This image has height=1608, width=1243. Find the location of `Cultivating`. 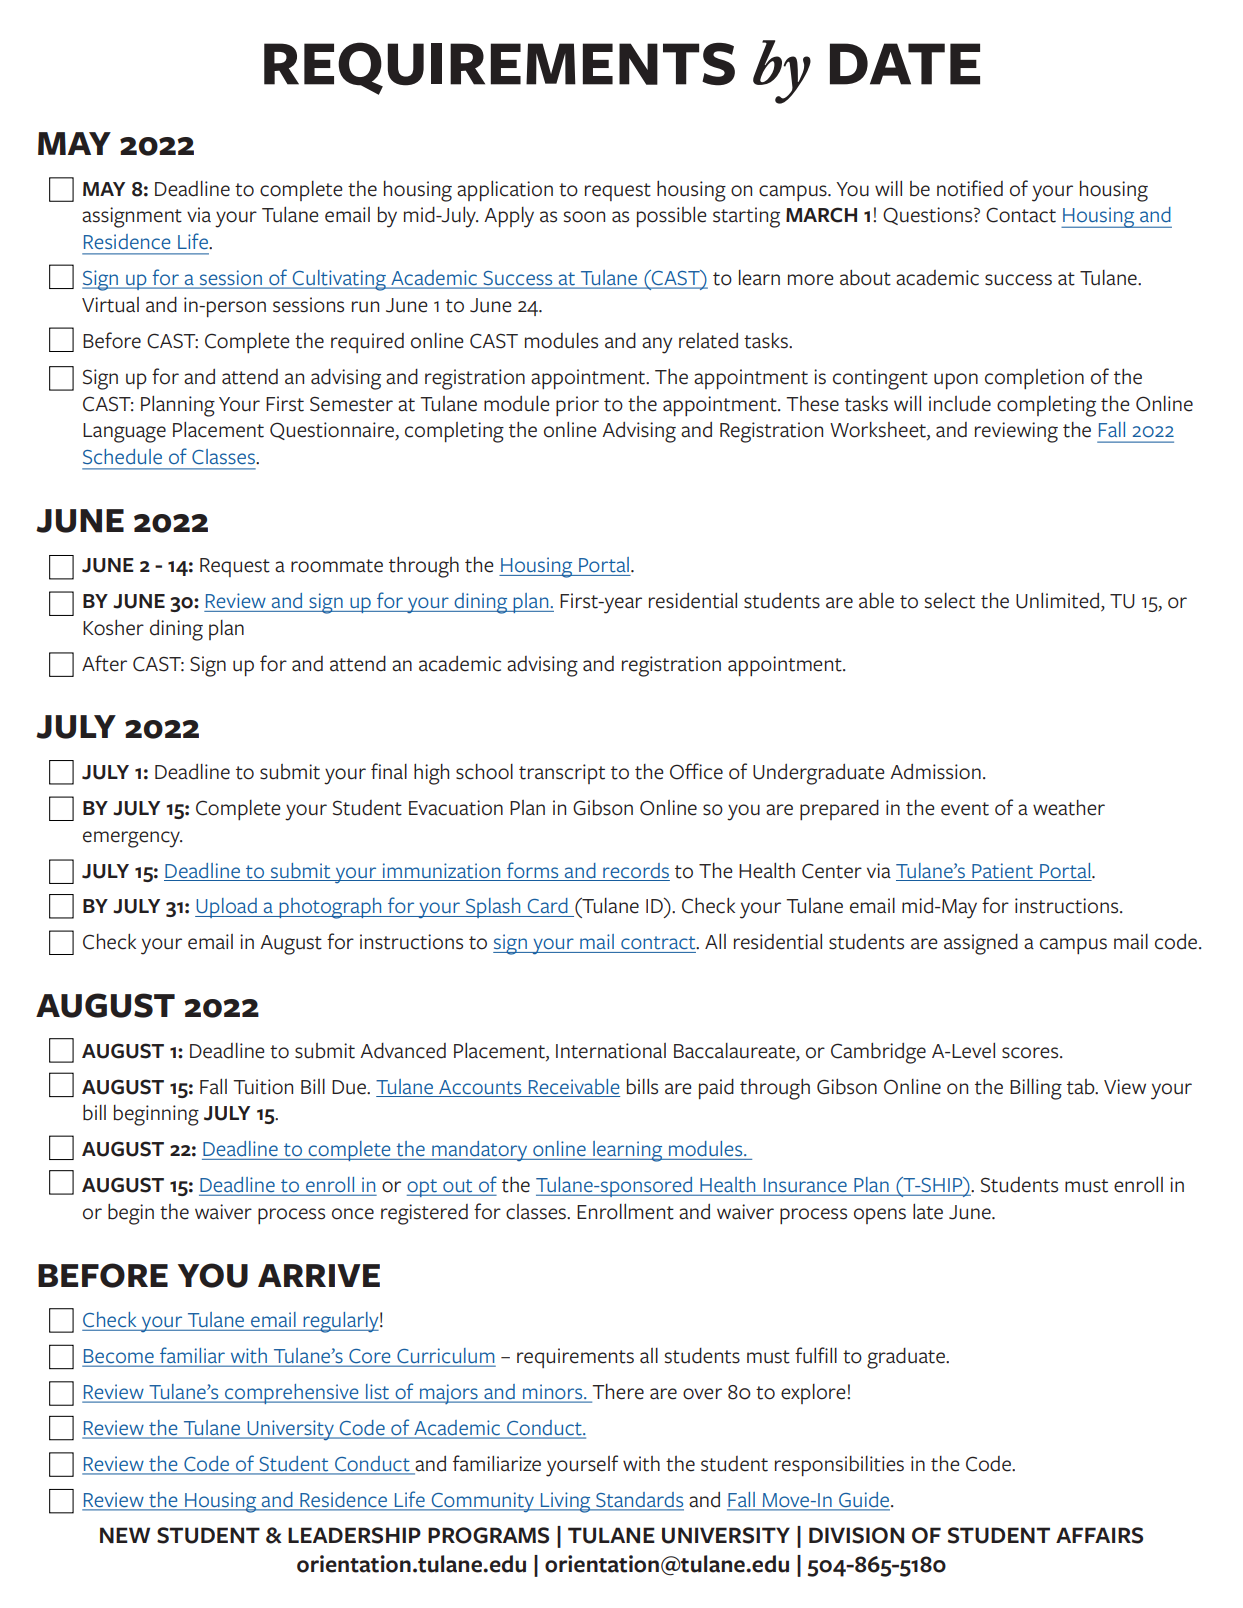

Cultivating is located at coordinates (339, 280).
